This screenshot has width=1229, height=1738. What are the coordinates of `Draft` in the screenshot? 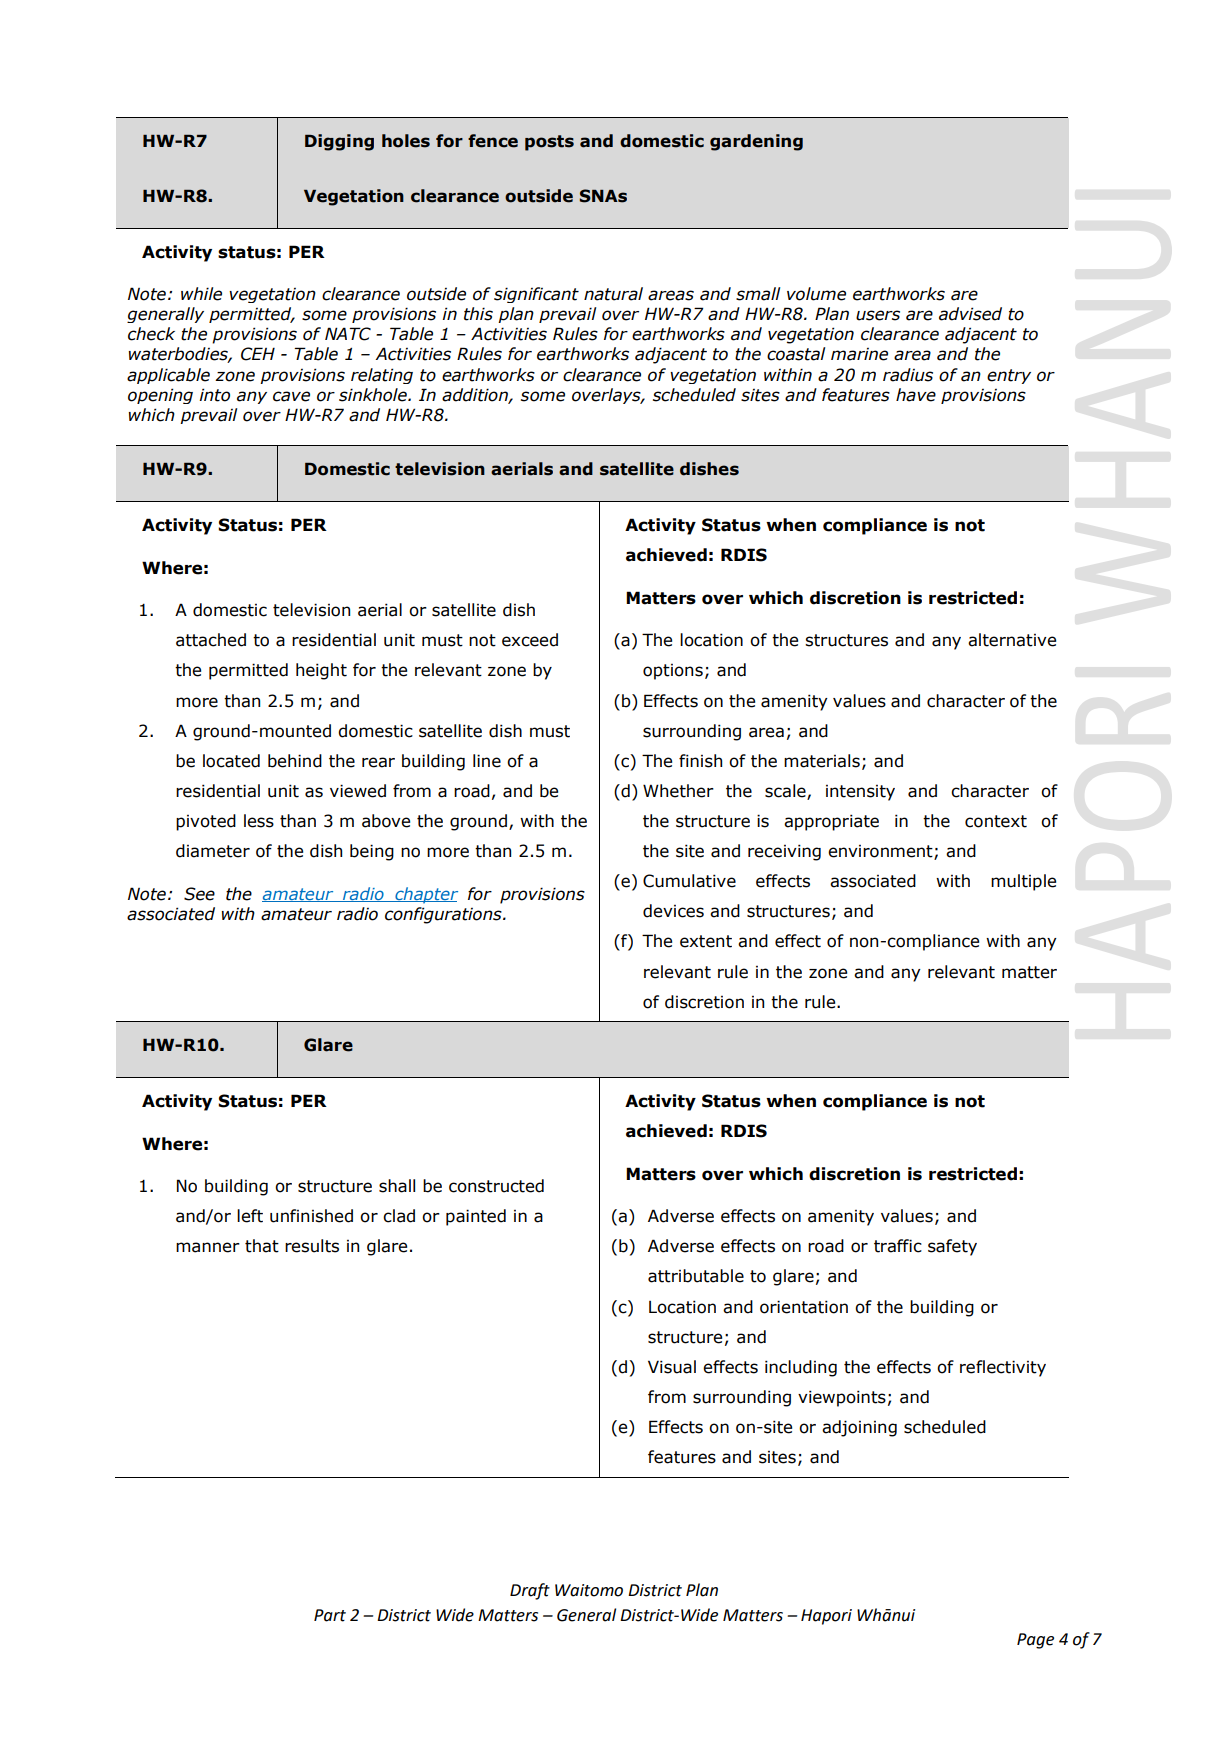 It's located at (530, 1591).
